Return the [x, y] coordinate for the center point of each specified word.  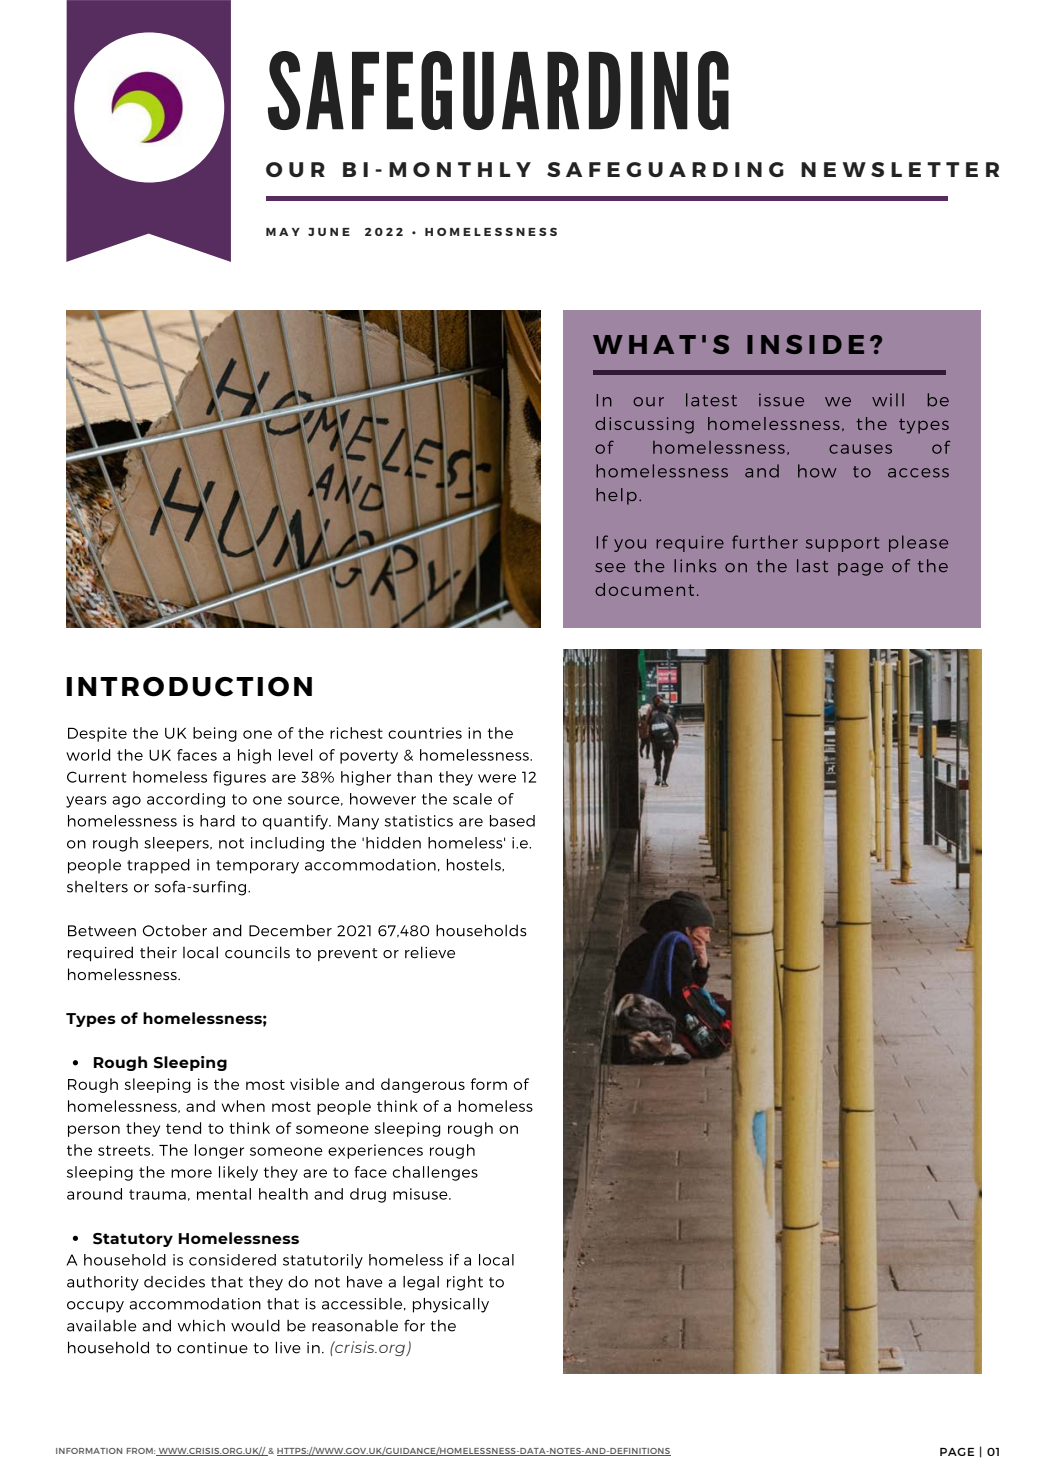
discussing [644, 425]
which [201, 1325]
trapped [158, 866]
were [497, 778]
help [616, 496]
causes [860, 449]
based [512, 821]
